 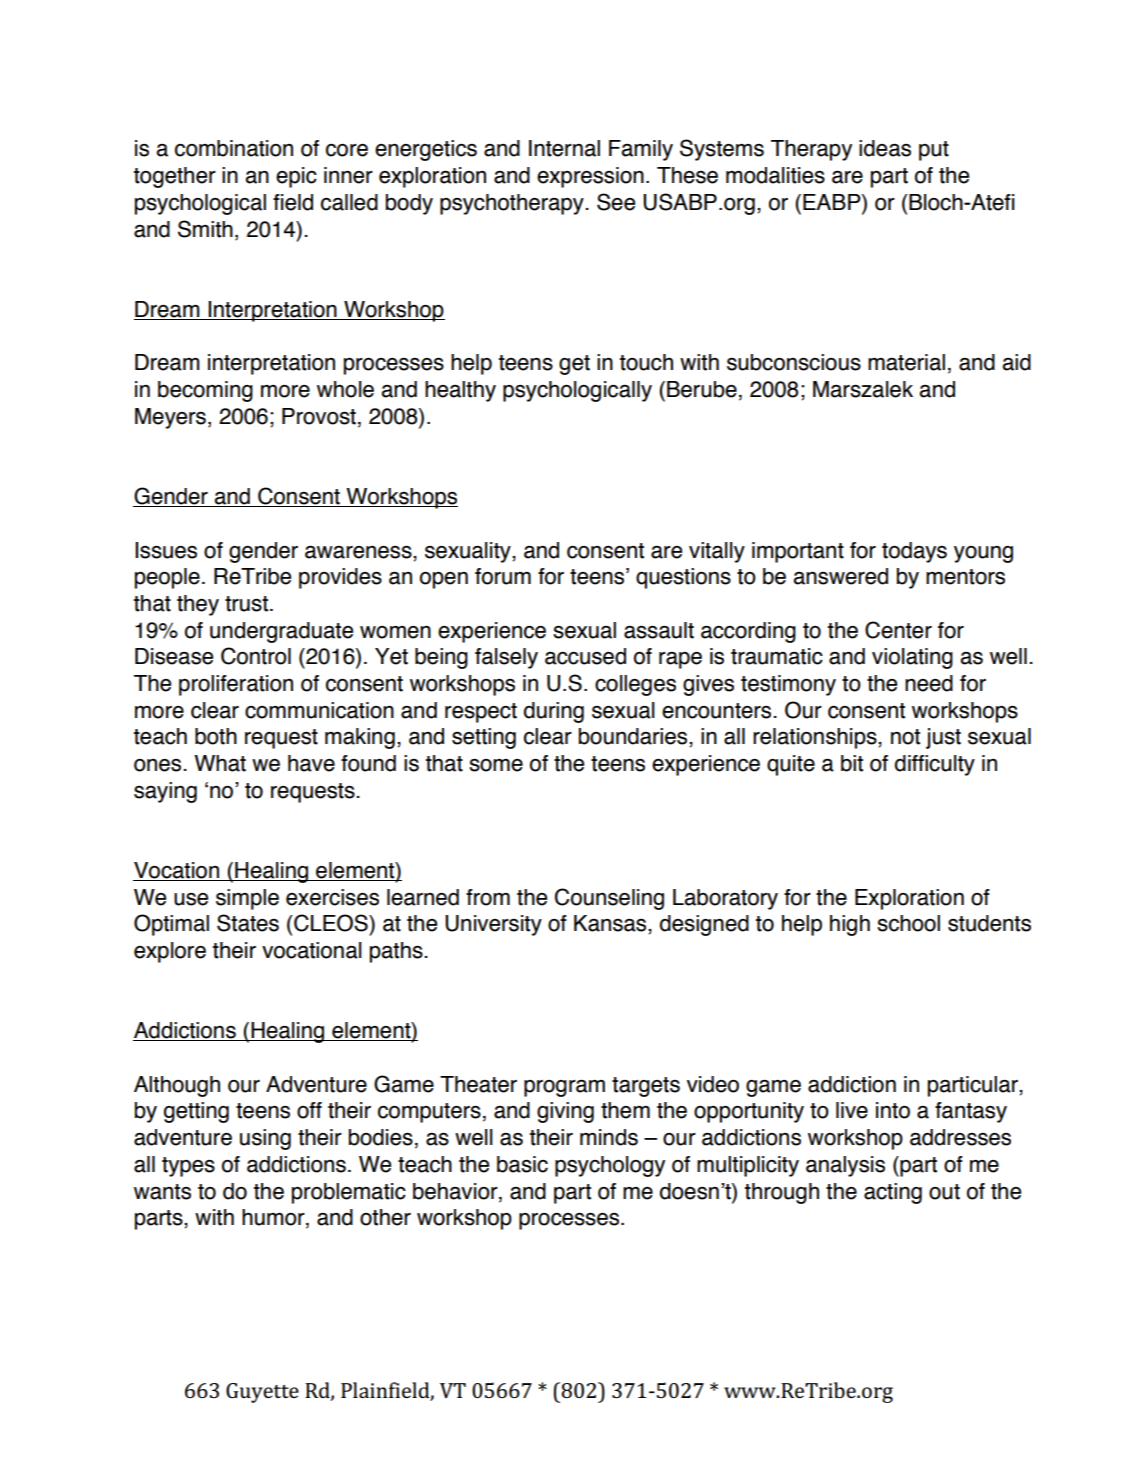 What do you see at coordinates (274, 1218) in the document?
I see `humor` at bounding box center [274, 1218].
